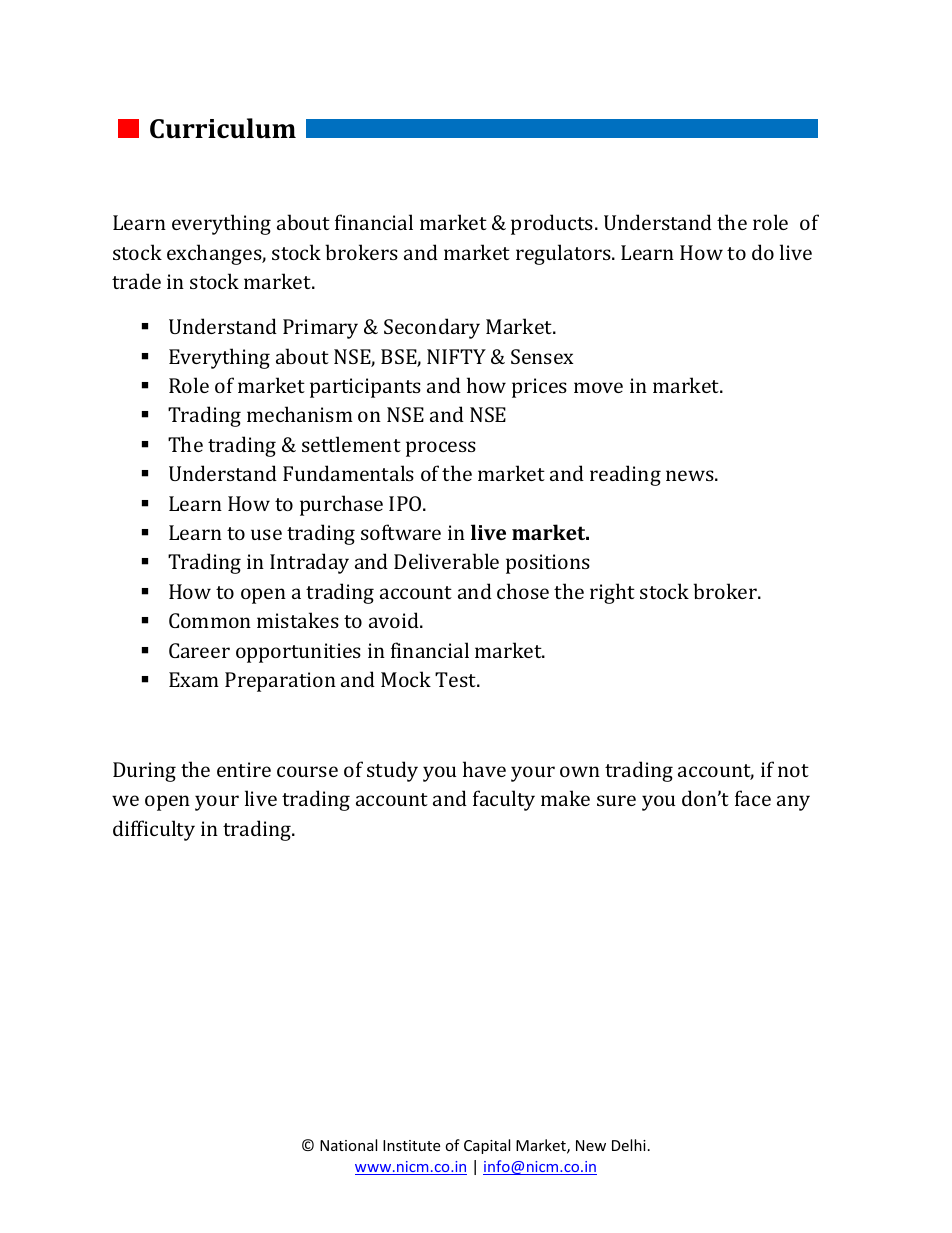 The height and width of the screenshot is (1233, 952). I want to click on Common, so click(210, 620).
